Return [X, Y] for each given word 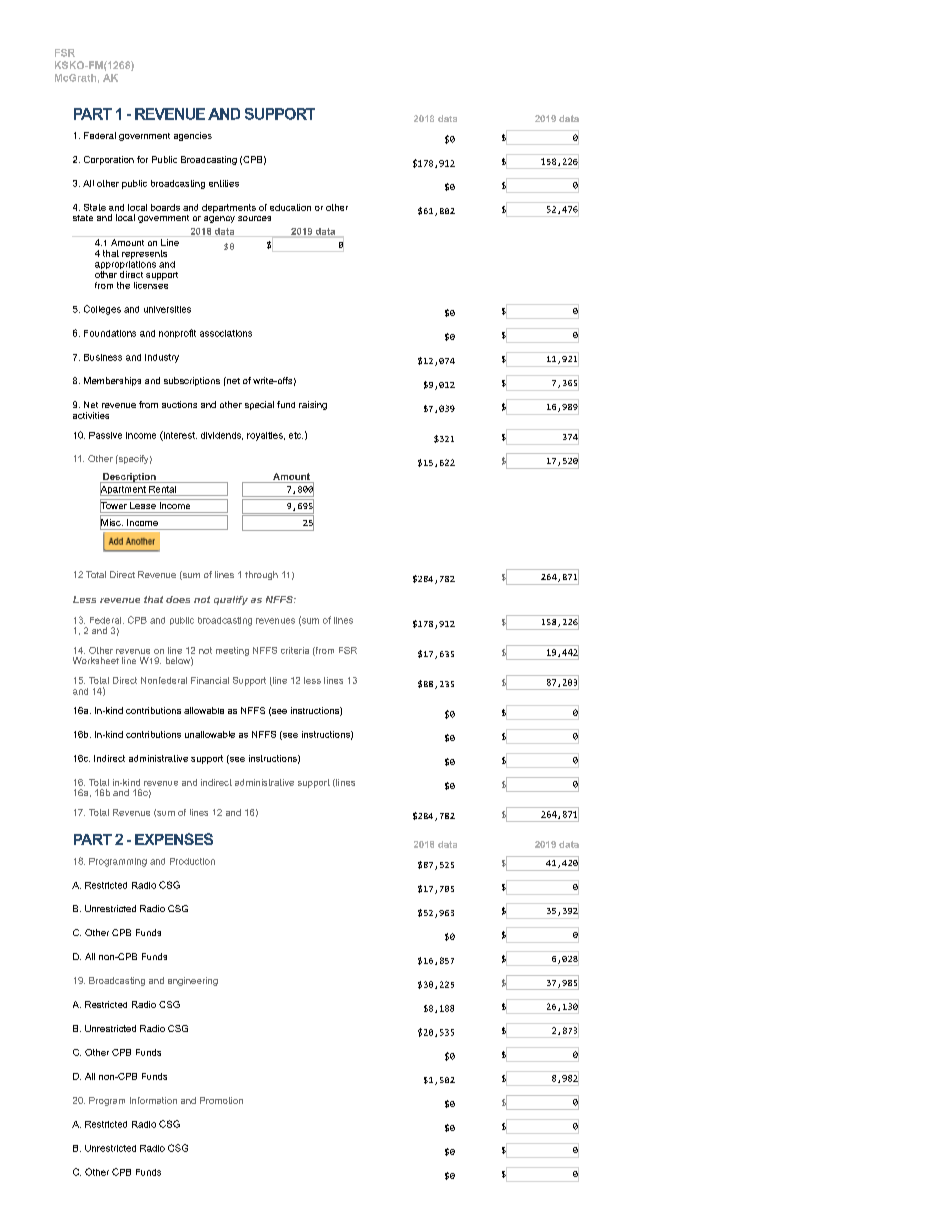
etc [296, 435]
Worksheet [96, 660]
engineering [193, 981]
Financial [210, 680]
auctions [179, 404]
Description [129, 478]
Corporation [109, 160]
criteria [295, 650]
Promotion [221, 1100]
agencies [193, 136]
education [290, 207]
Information [153, 1100]
